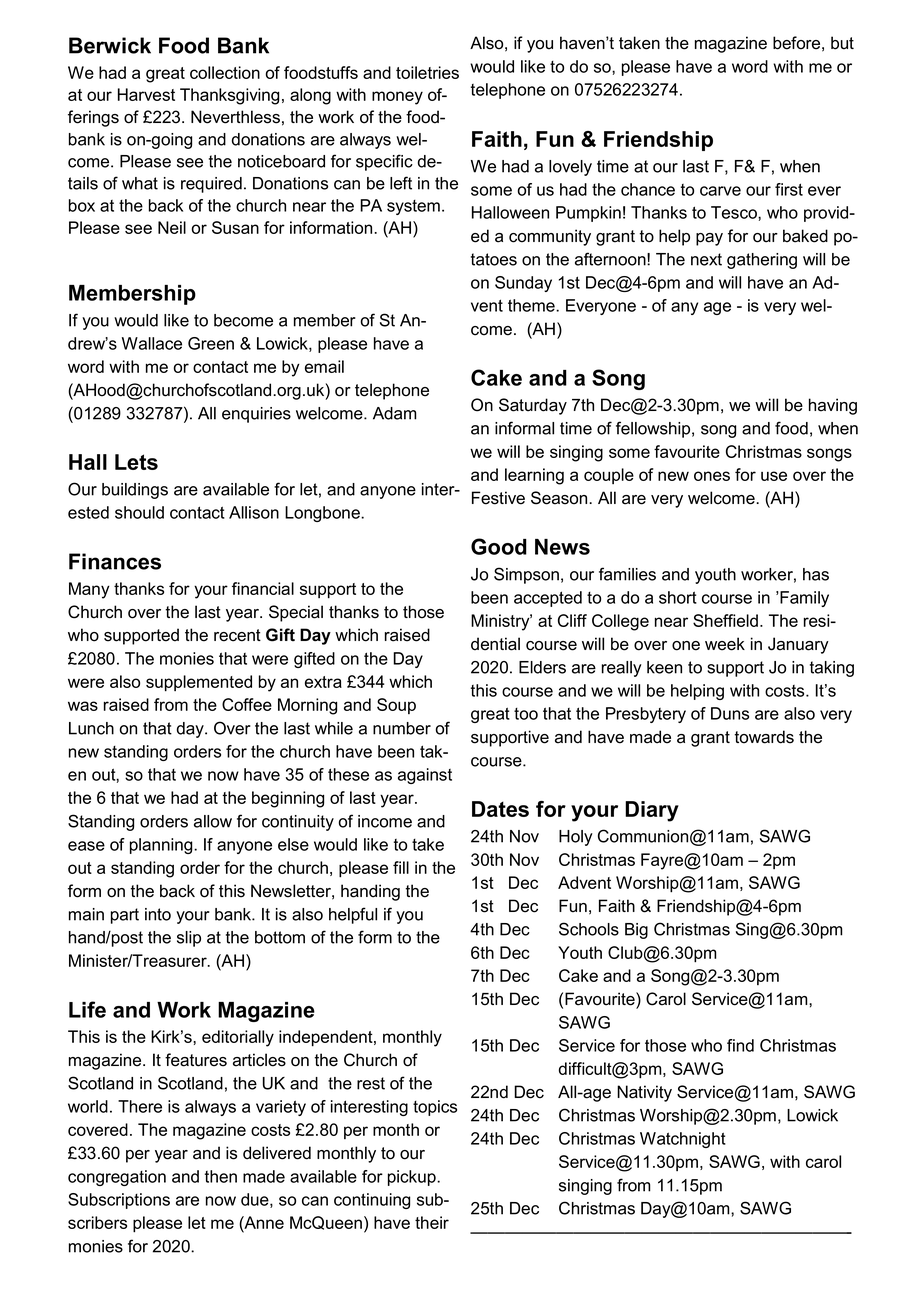 The width and height of the document is (924, 1308). Describe the element at coordinates (842, 43) in the document. I see `but` at that location.
